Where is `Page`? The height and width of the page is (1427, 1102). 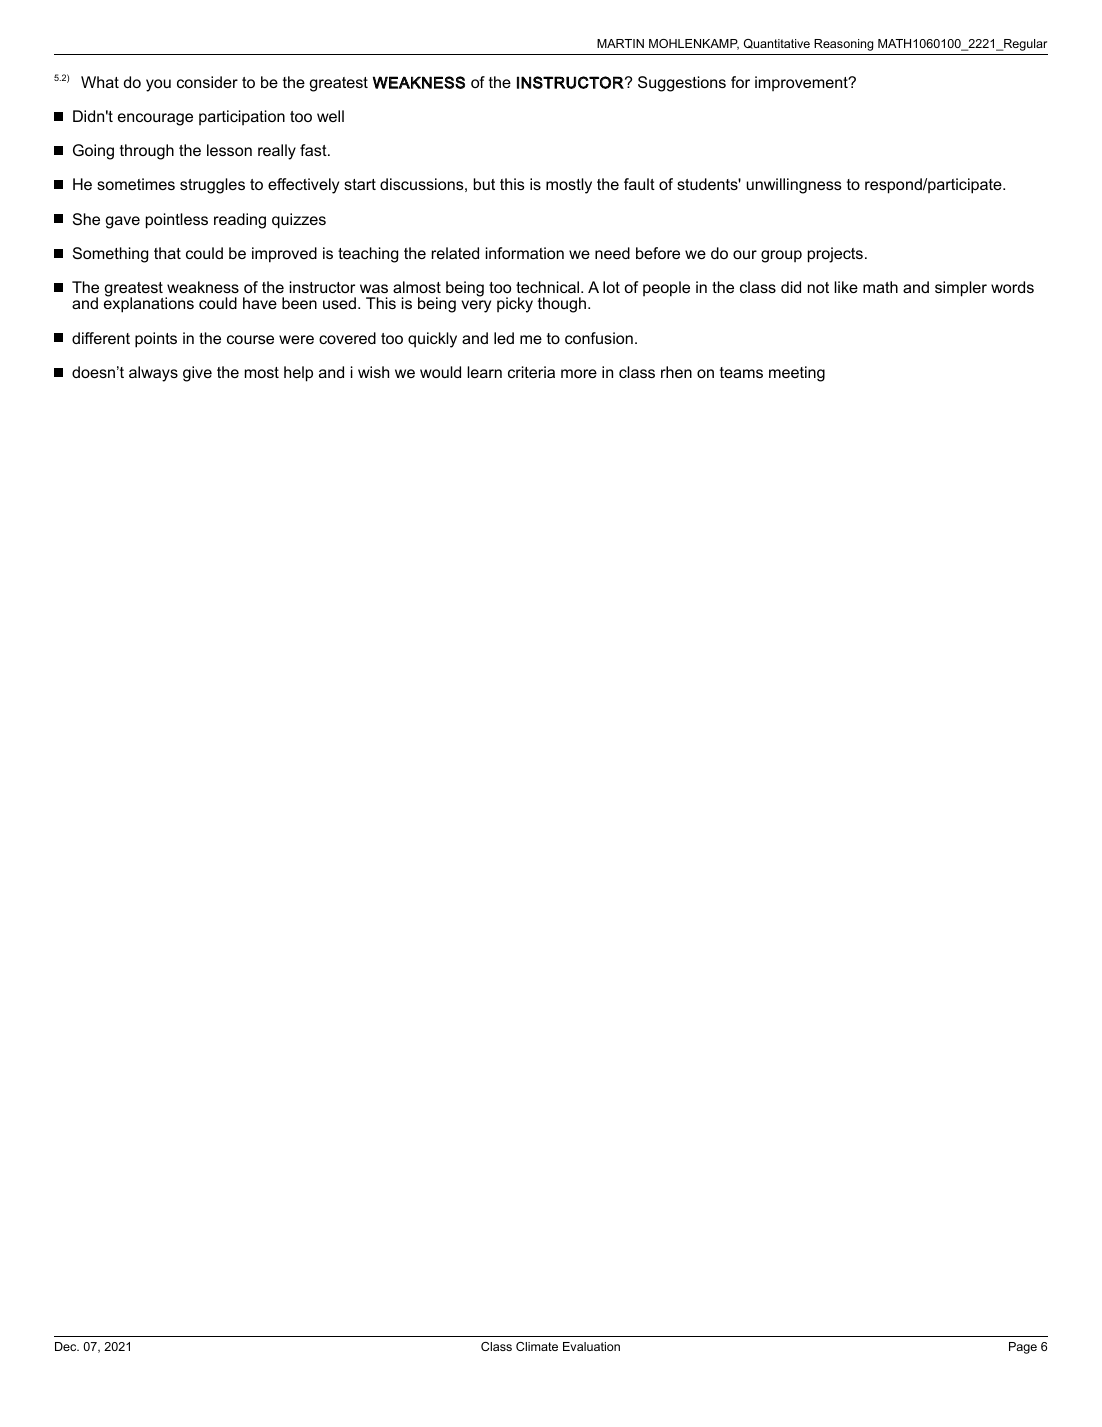
Page is located at coordinates (1023, 1348).
